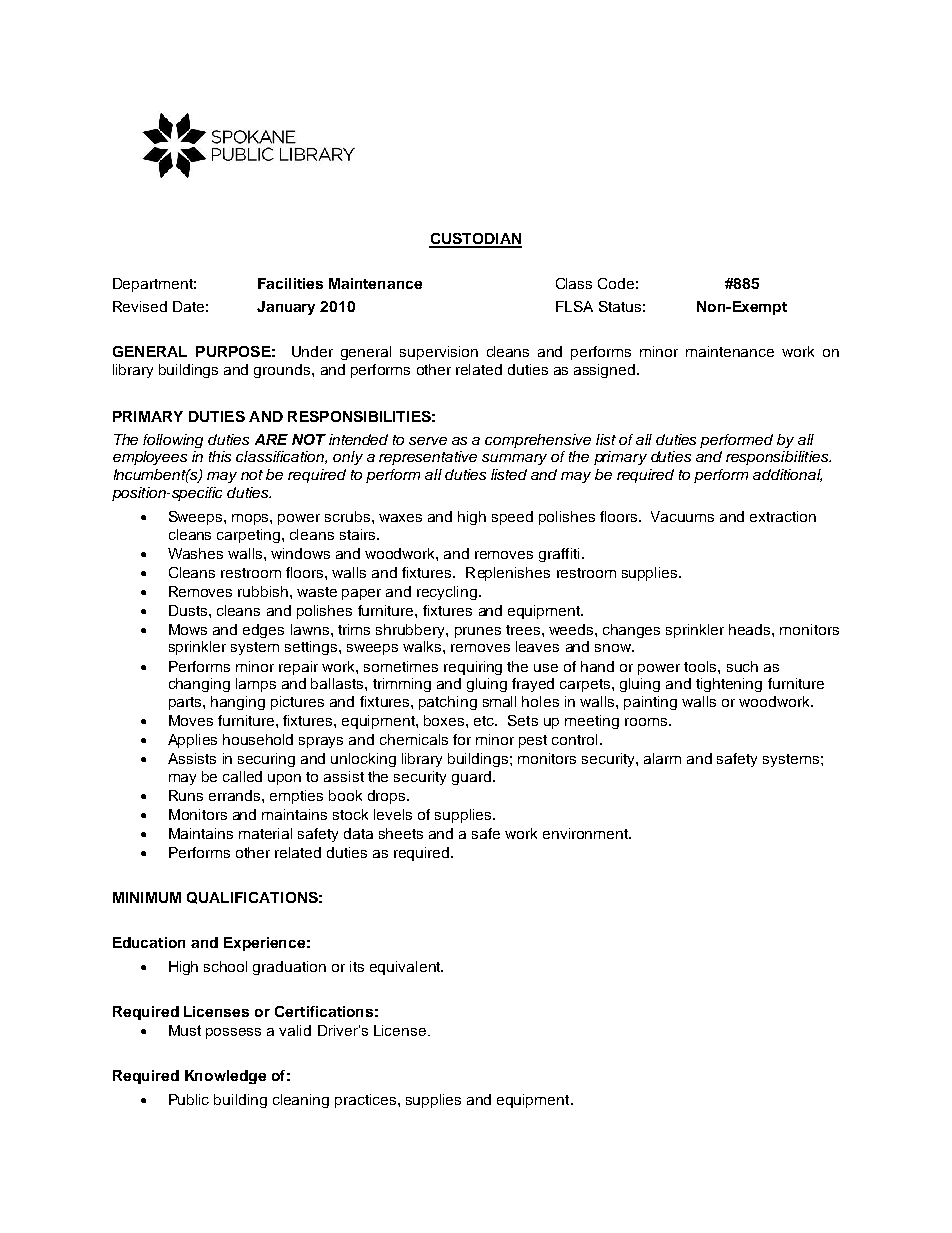 The width and height of the page is (952, 1233). What do you see at coordinates (620, 306) in the page?
I see `Status` at bounding box center [620, 306].
